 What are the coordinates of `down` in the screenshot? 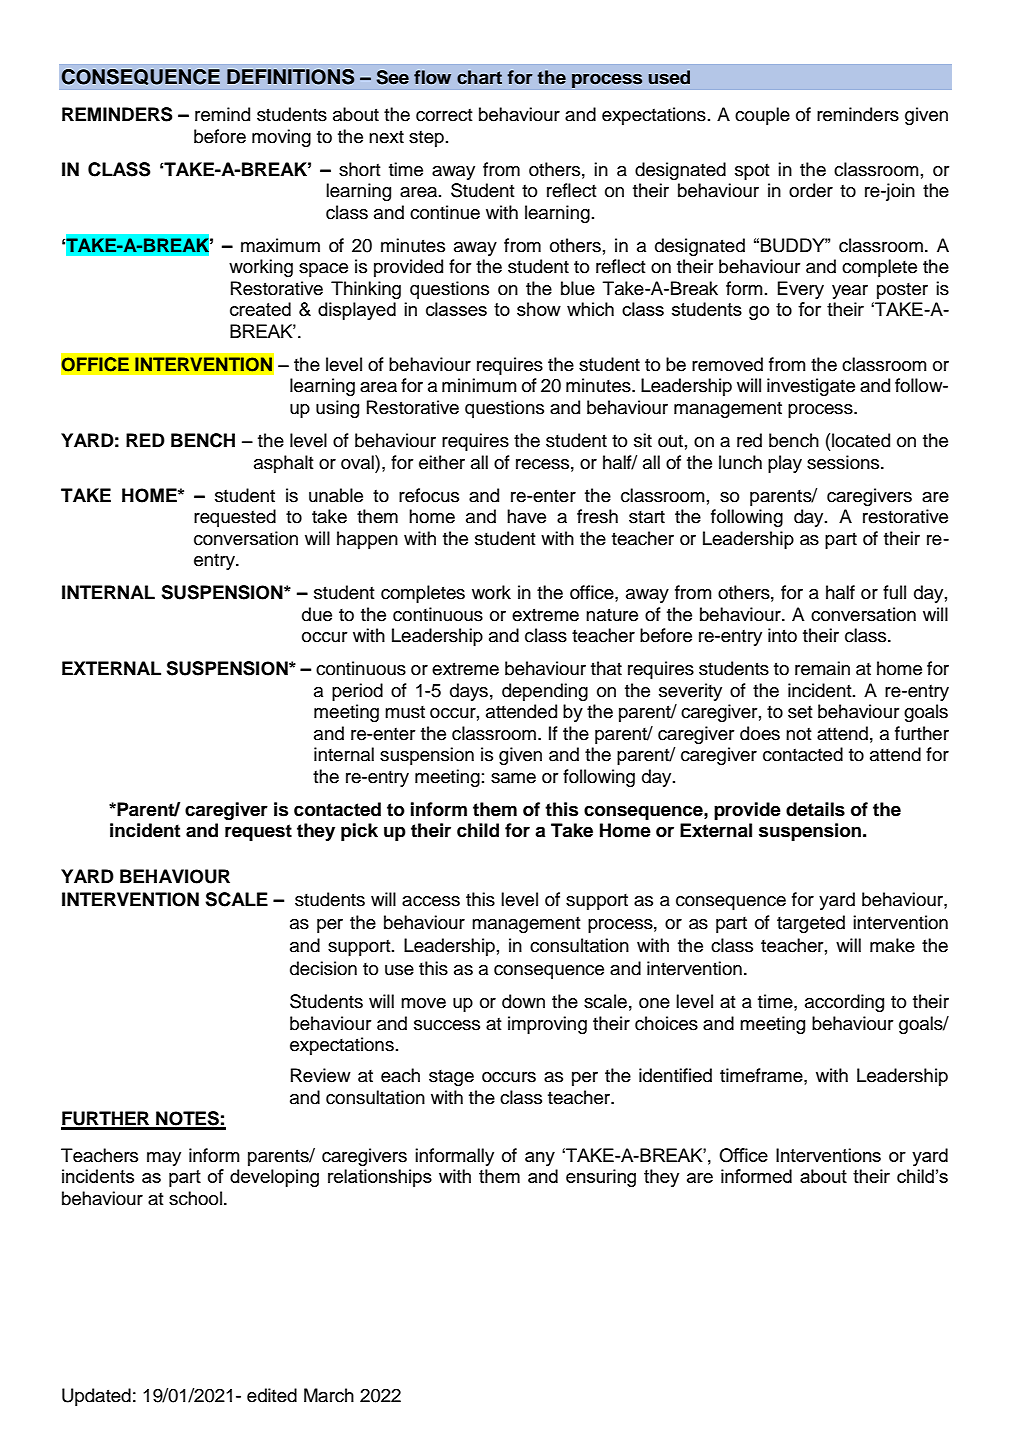 It's located at (523, 1001).
